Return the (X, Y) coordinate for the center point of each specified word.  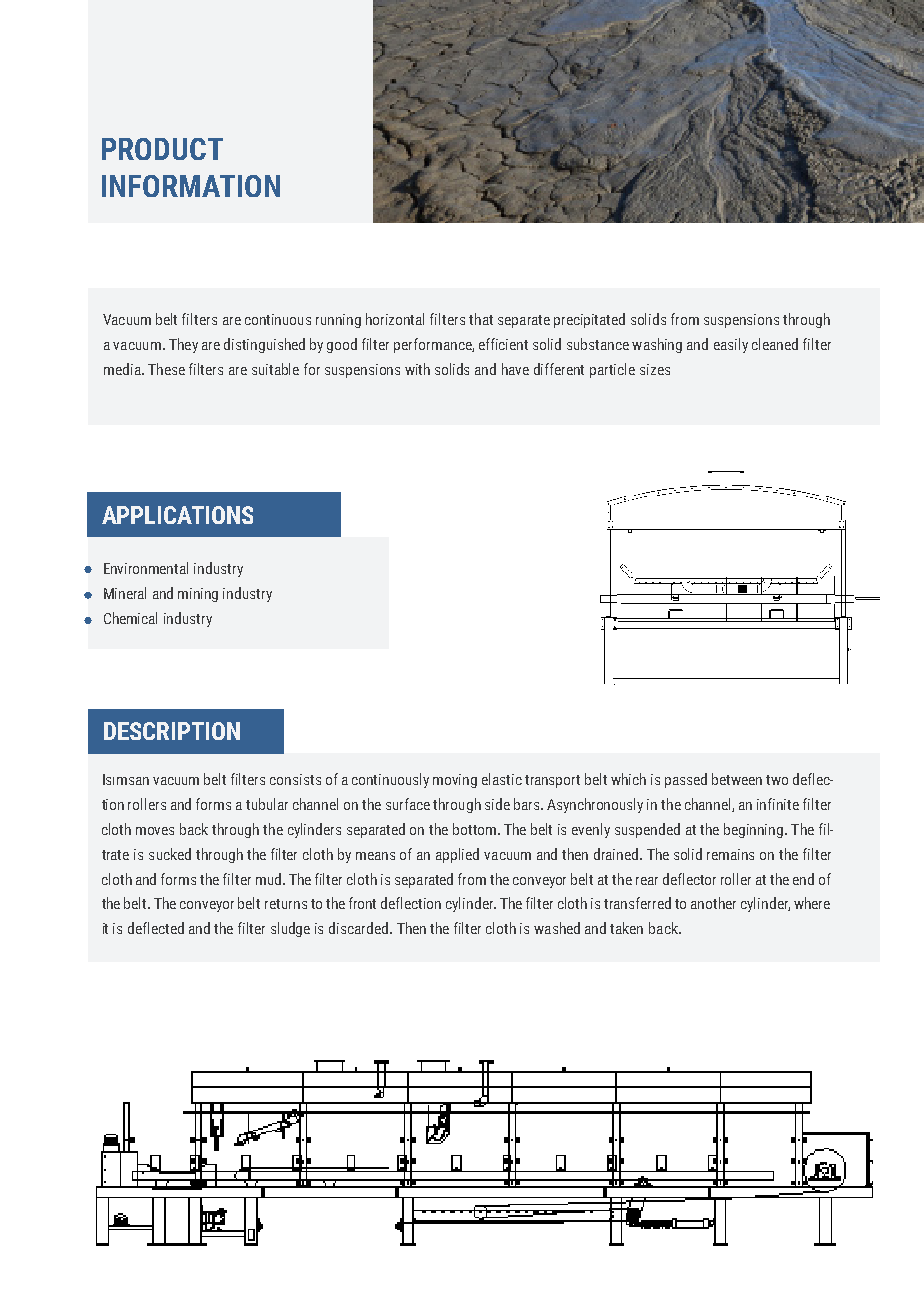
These (166, 369)
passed (686, 780)
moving (455, 781)
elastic (502, 779)
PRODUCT (162, 149)
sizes (655, 369)
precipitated (589, 320)
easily (731, 345)
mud (268, 879)
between (737, 779)
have (515, 369)
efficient (503, 344)
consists (295, 779)
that (481, 319)
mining (198, 595)
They (183, 345)
